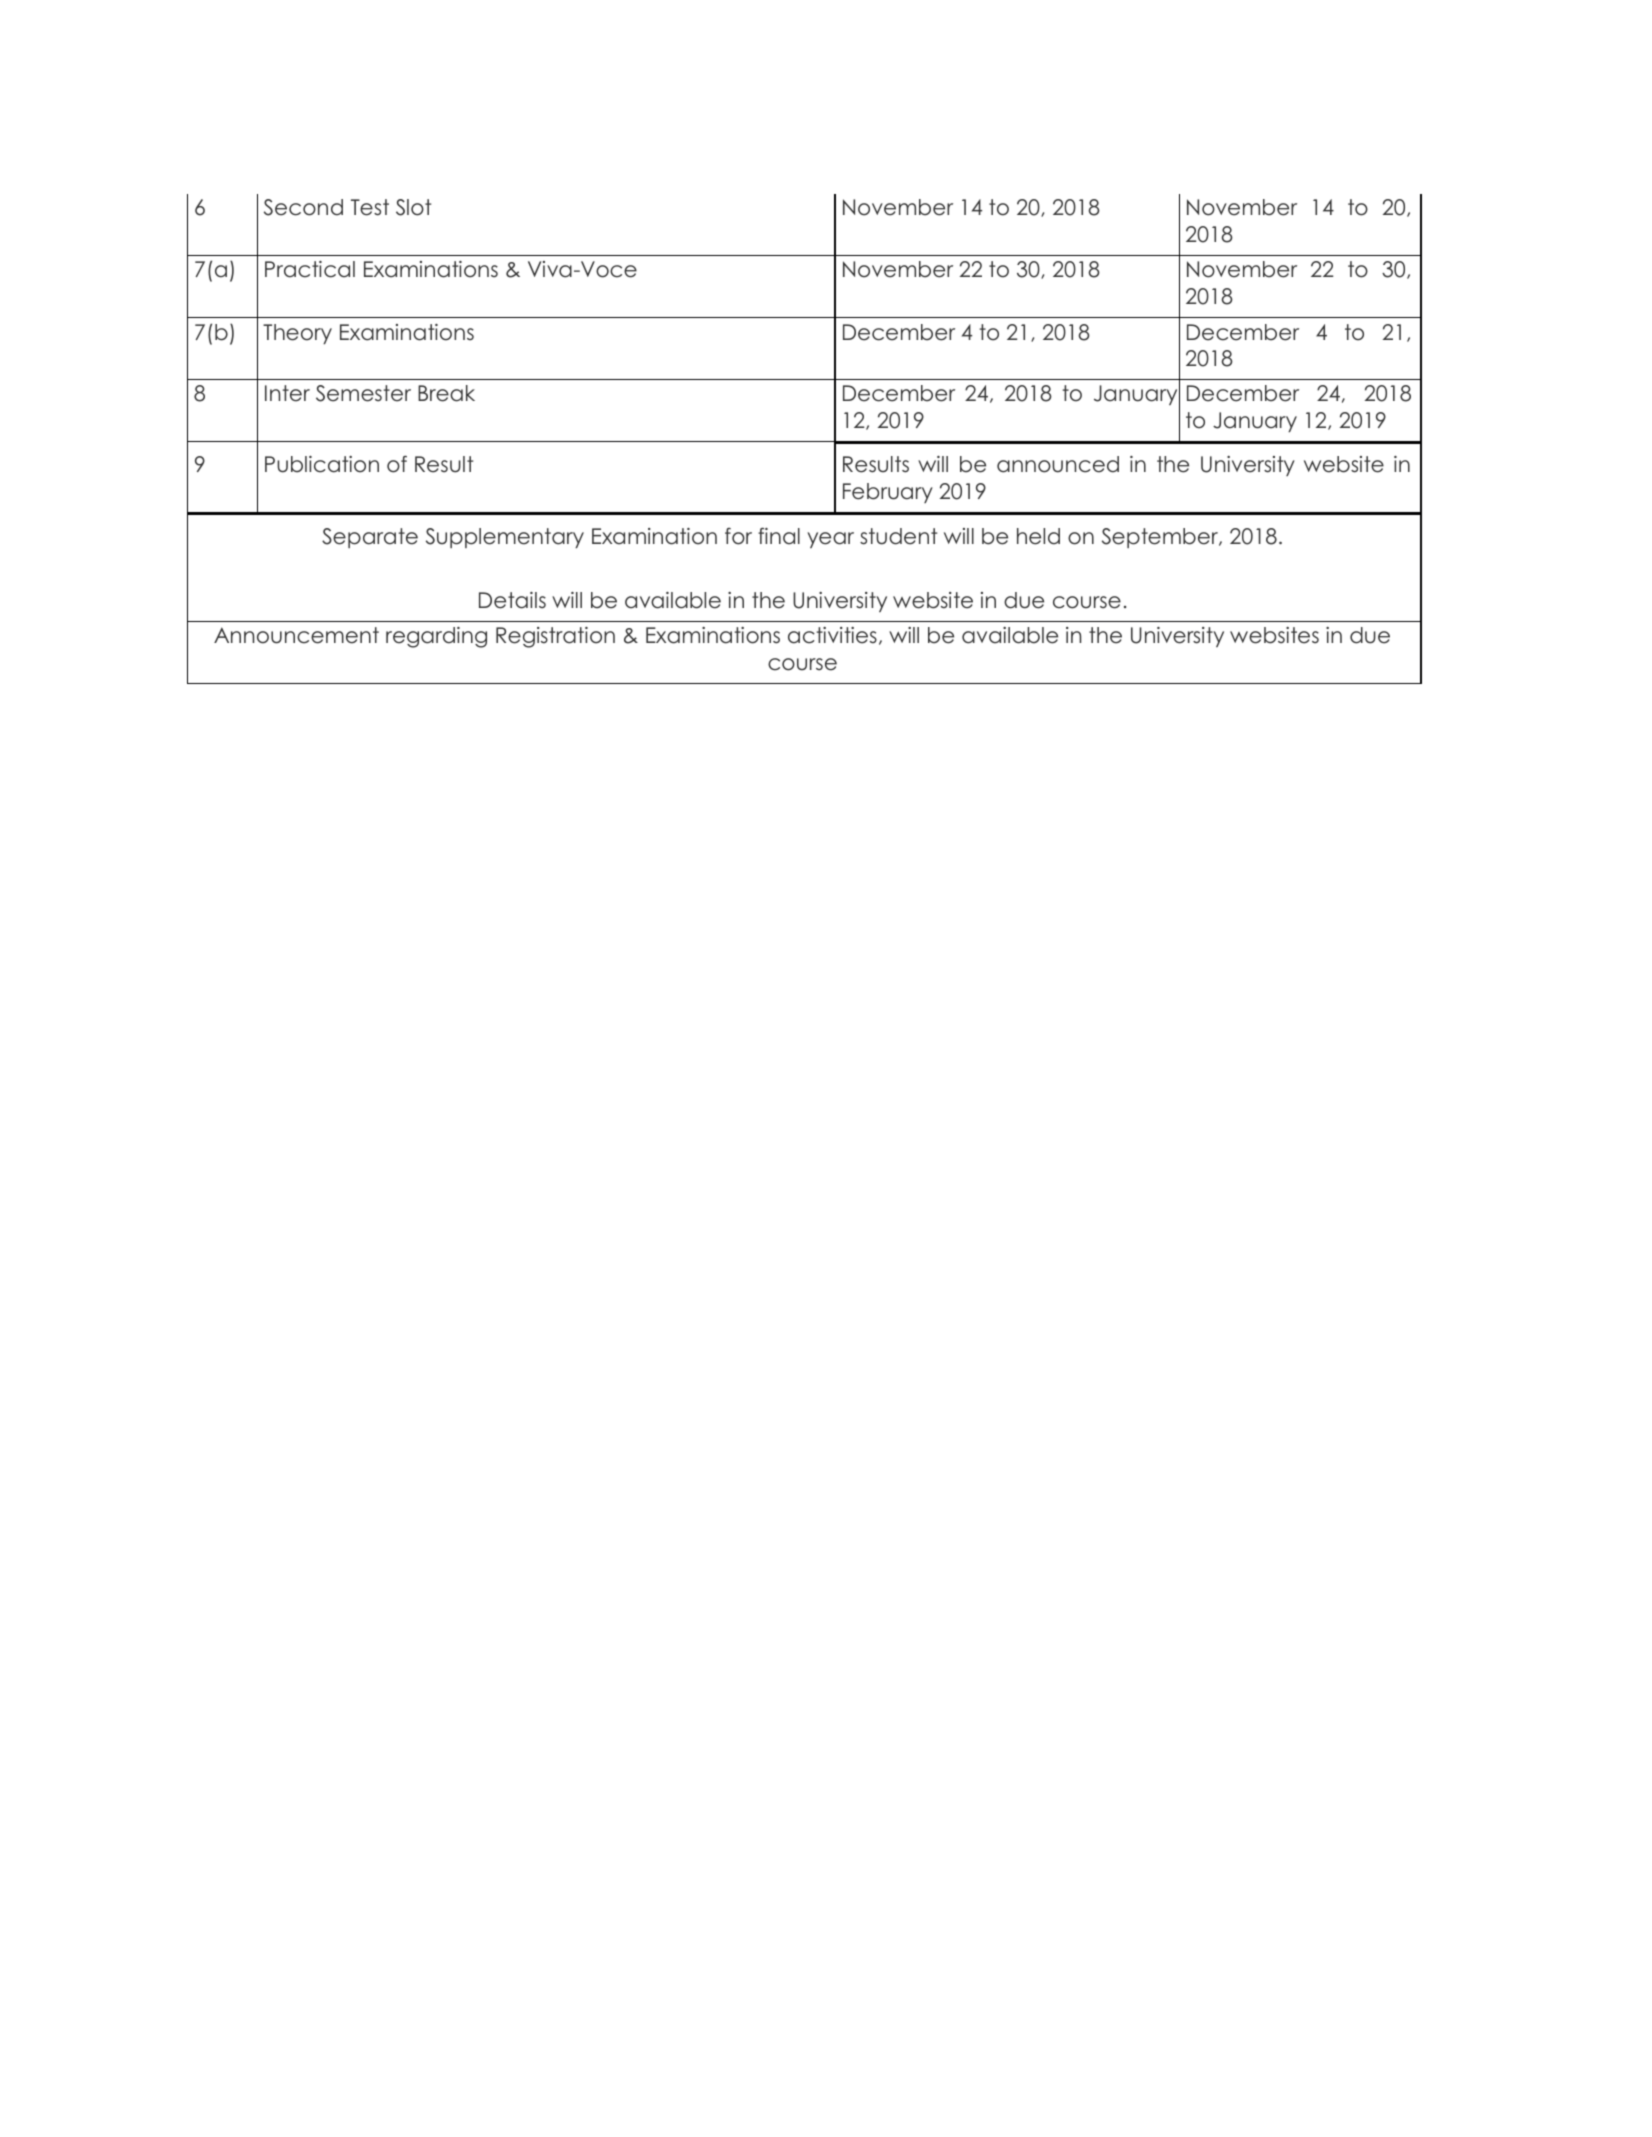 The height and width of the screenshot is (2137, 1652). What do you see at coordinates (413, 207) in the screenshot?
I see `Slot` at bounding box center [413, 207].
